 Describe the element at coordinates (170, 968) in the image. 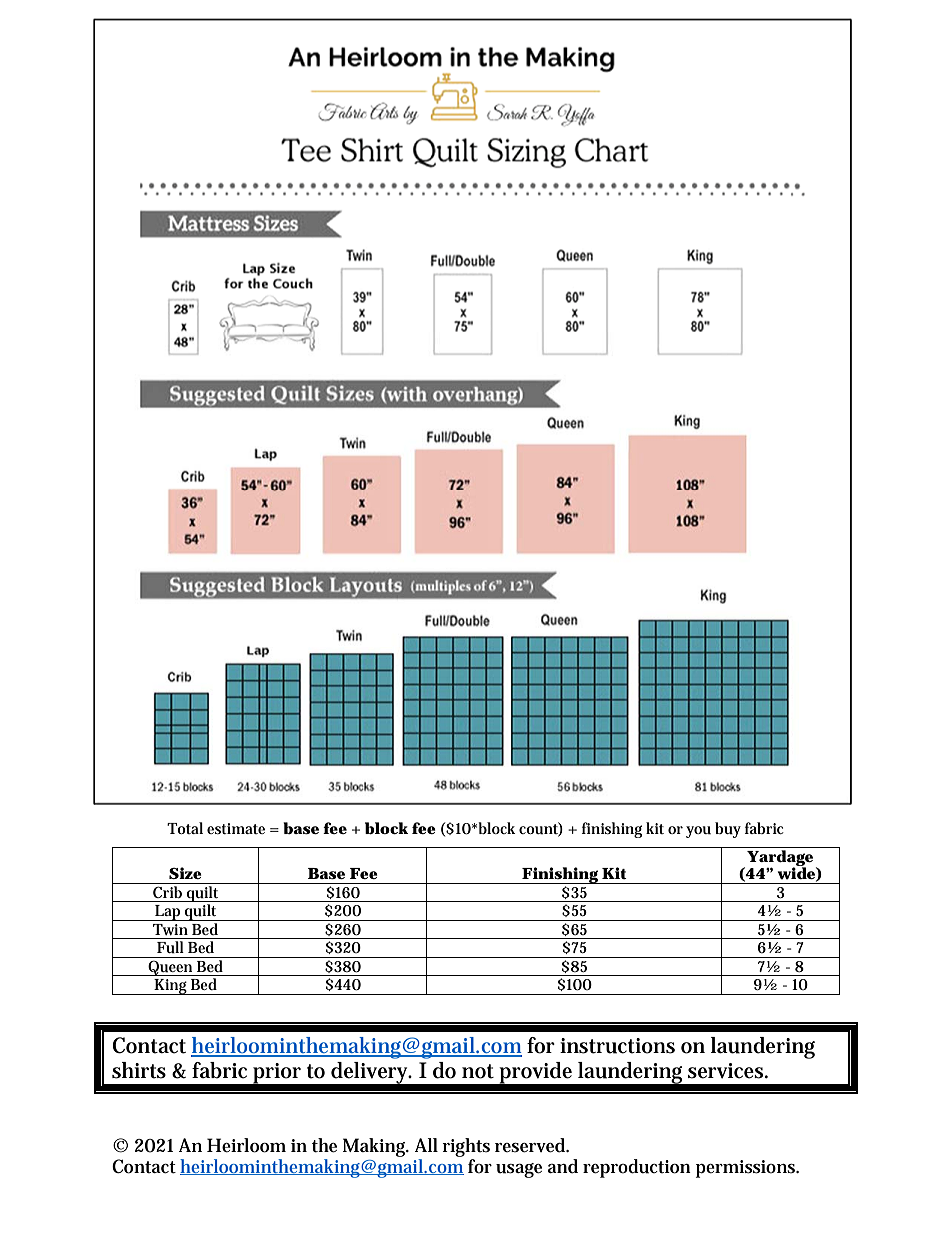

I see `Queen` at that location.
